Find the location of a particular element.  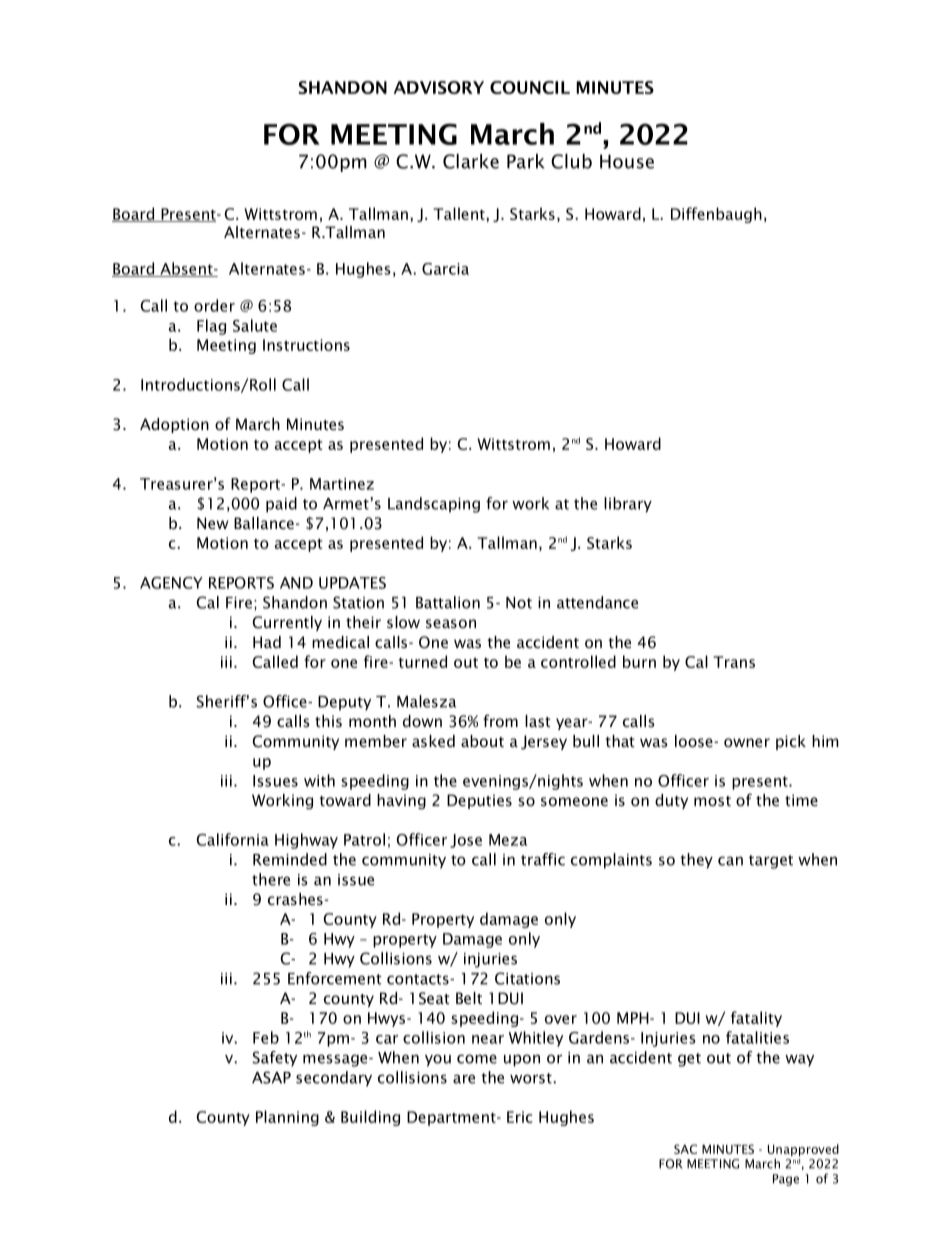

library is located at coordinates (628, 505).
